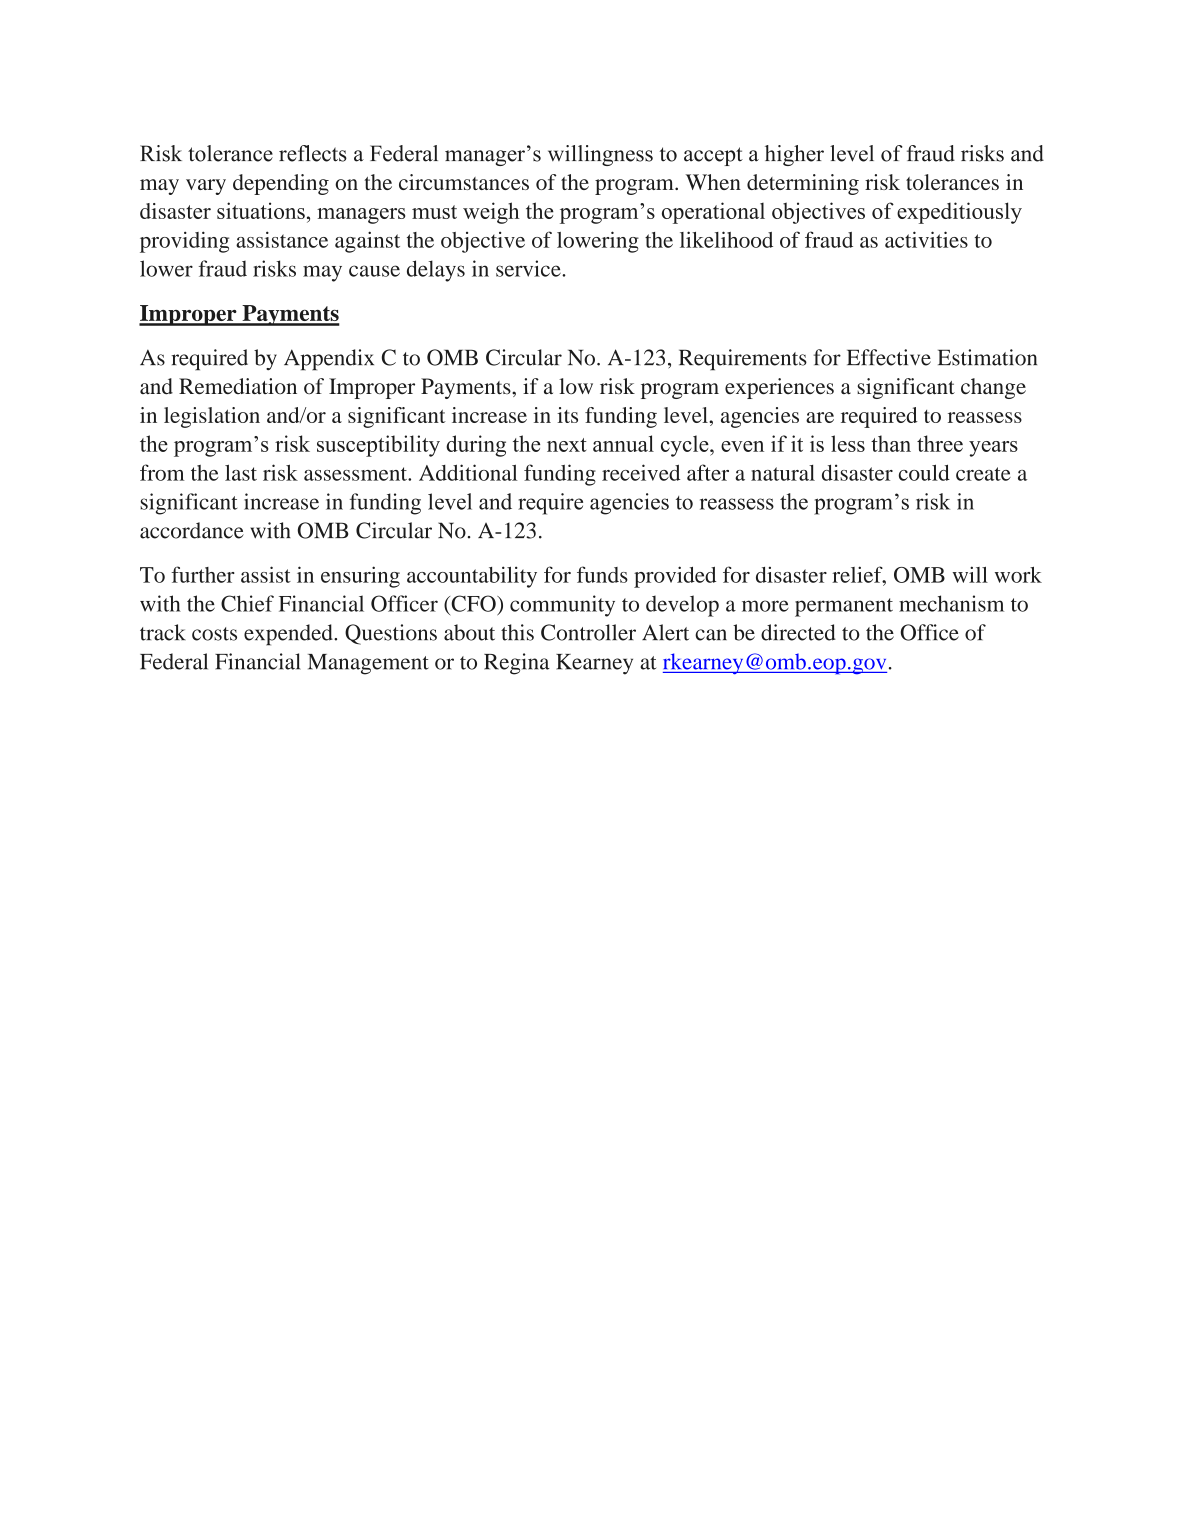  Describe the element at coordinates (924, 472) in the document. I see `could` at that location.
